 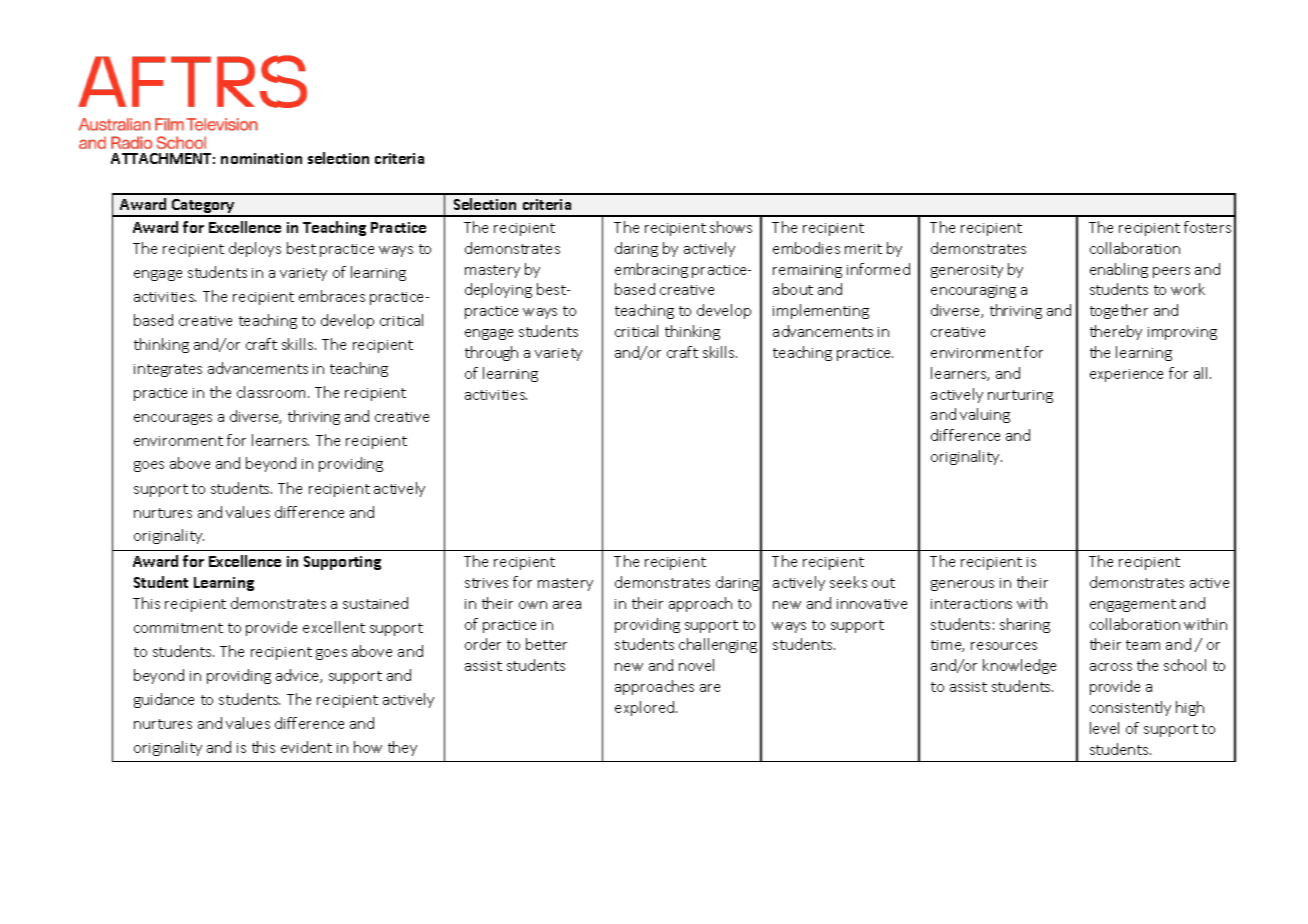 I want to click on evident, so click(x=306, y=747).
